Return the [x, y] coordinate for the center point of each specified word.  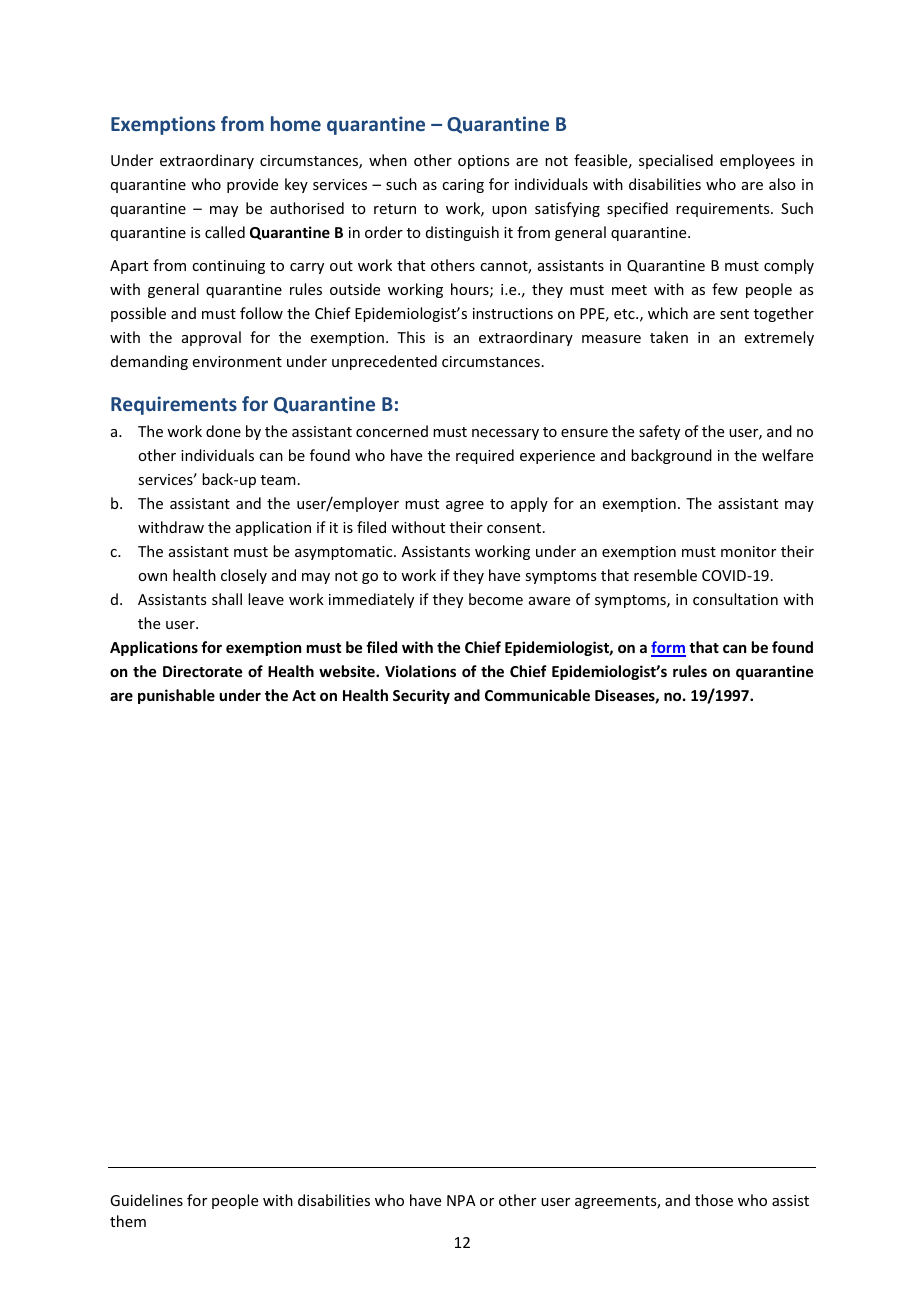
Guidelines [146, 1200]
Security [421, 696]
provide [252, 185]
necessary [505, 434]
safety [659, 432]
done [223, 431]
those [714, 1200]
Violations [420, 671]
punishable [176, 696]
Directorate [202, 671]
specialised [676, 161]
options [483, 162]
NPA [461, 1200]
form [668, 648]
